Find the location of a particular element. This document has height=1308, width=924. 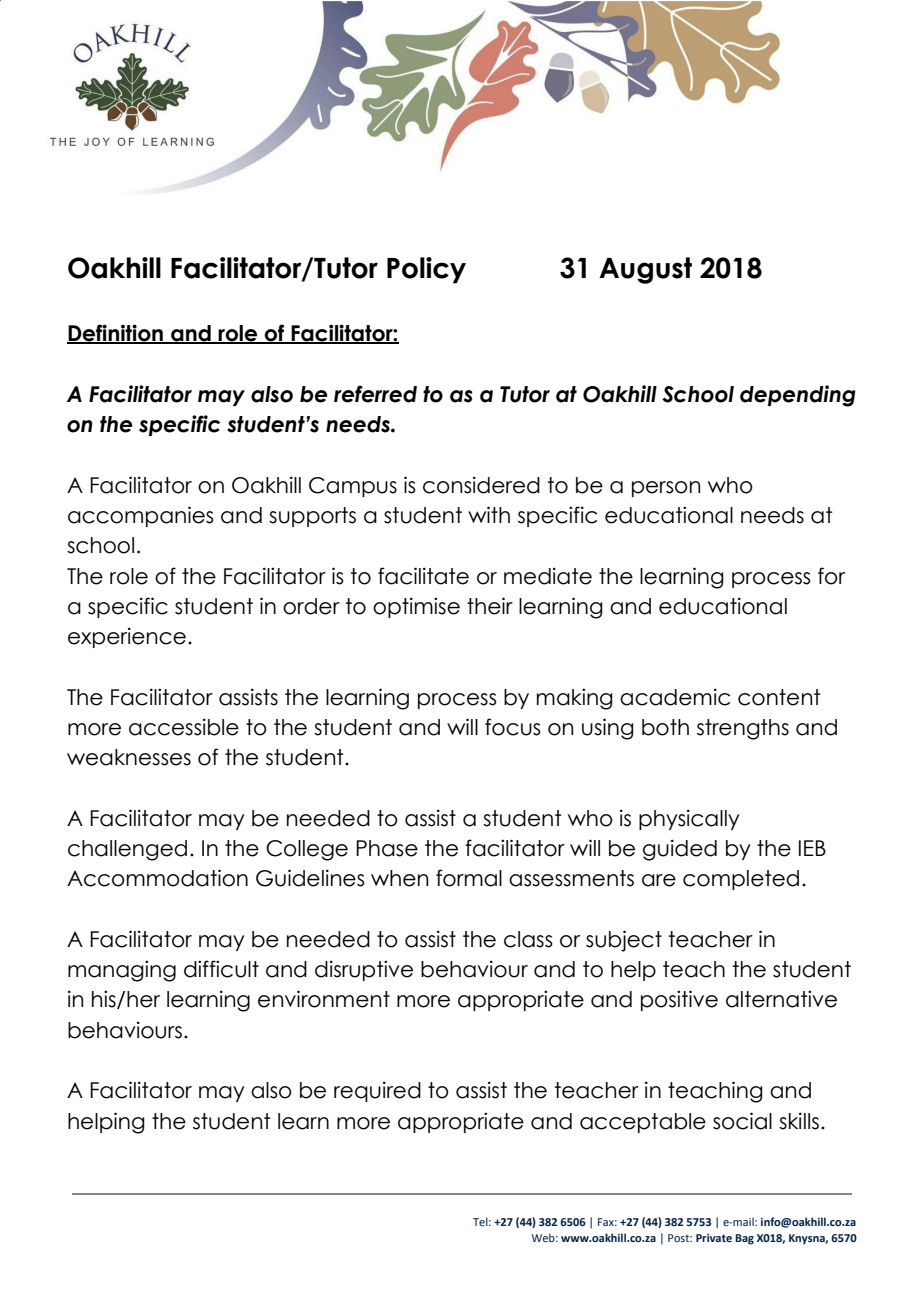

experience is located at coordinates (127, 637).
